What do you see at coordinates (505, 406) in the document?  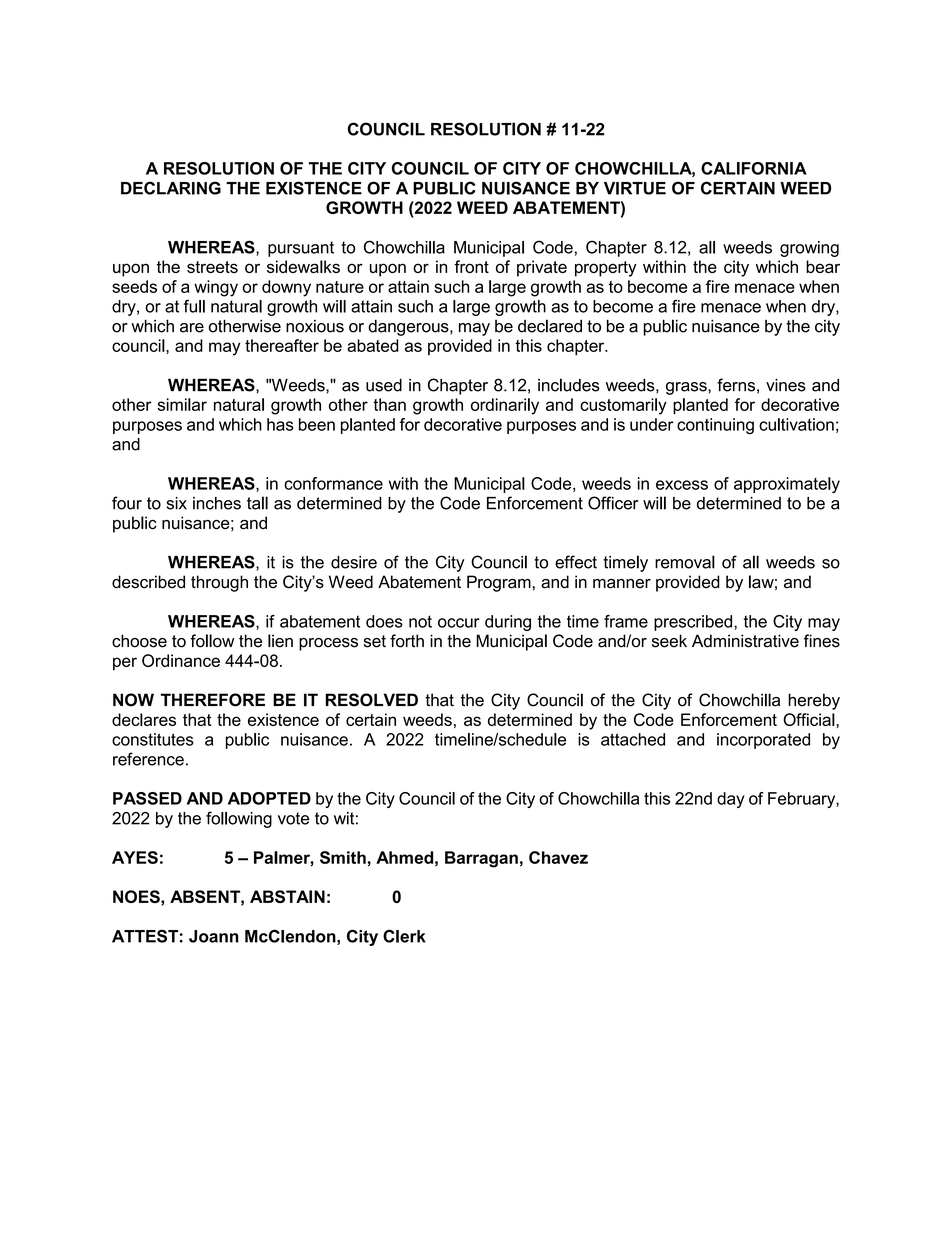 I see `ordinarily` at bounding box center [505, 406].
